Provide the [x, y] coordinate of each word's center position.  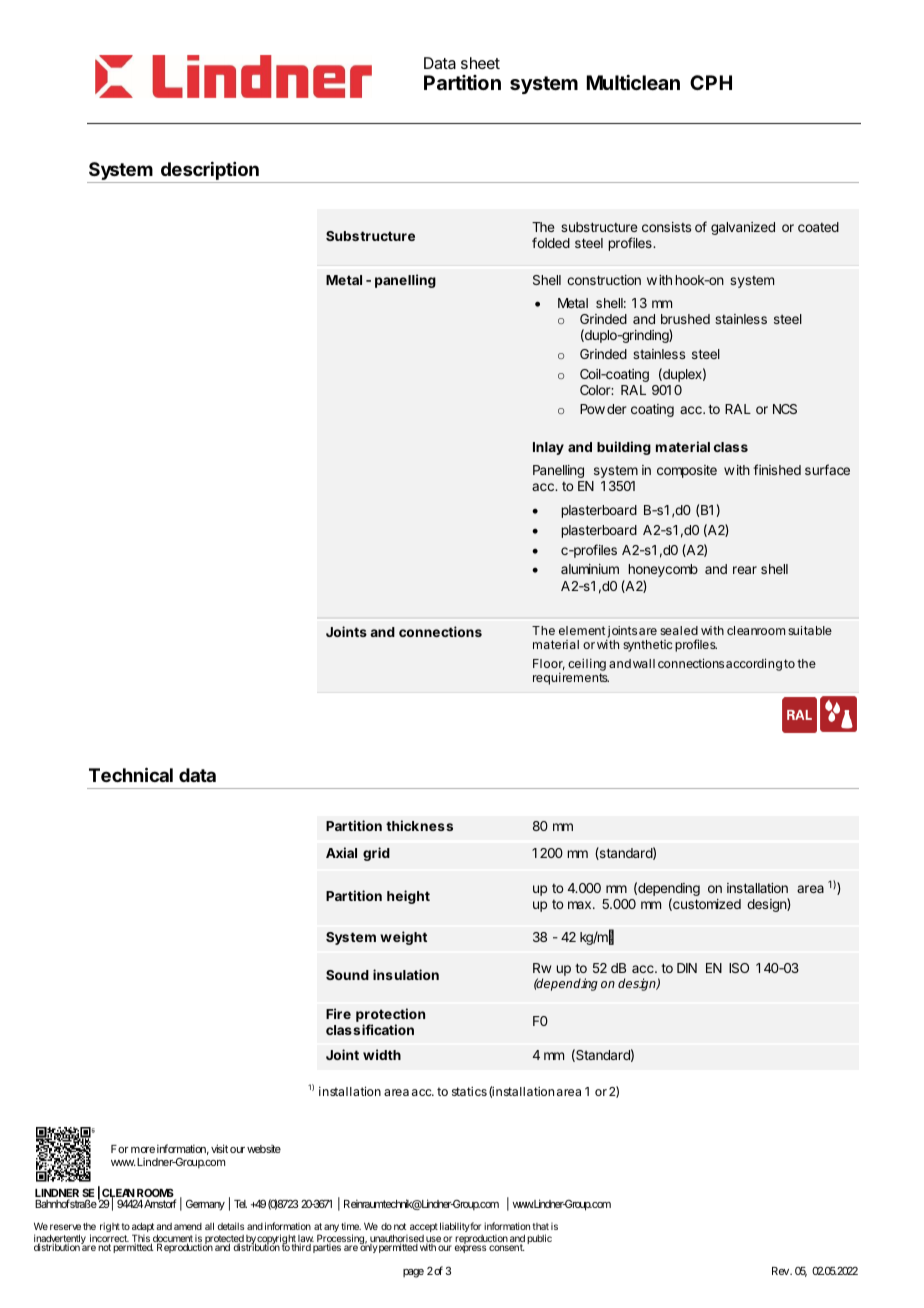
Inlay [548, 448]
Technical [131, 774]
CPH [711, 82]
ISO [739, 968]
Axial [341, 852]
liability [455, 1227]
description [209, 172]
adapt [143, 1228]
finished [777, 469]
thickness [419, 825]
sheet [480, 63]
